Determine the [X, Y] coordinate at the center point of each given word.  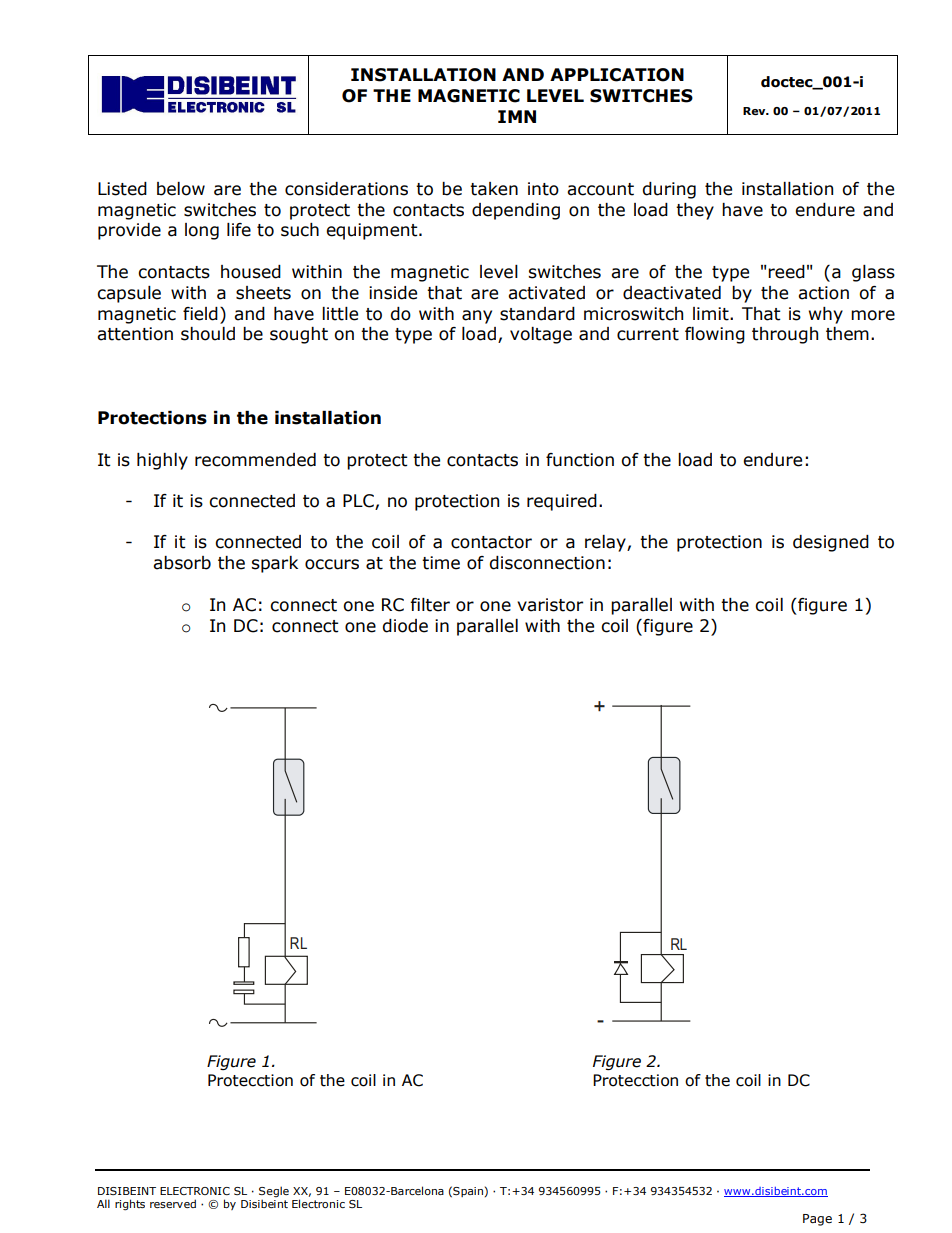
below [181, 189]
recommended [255, 460]
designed [831, 543]
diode [405, 626]
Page [817, 1220]
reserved [173, 1203]
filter [430, 605]
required [562, 502]
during [669, 190]
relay [606, 543]
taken [494, 189]
